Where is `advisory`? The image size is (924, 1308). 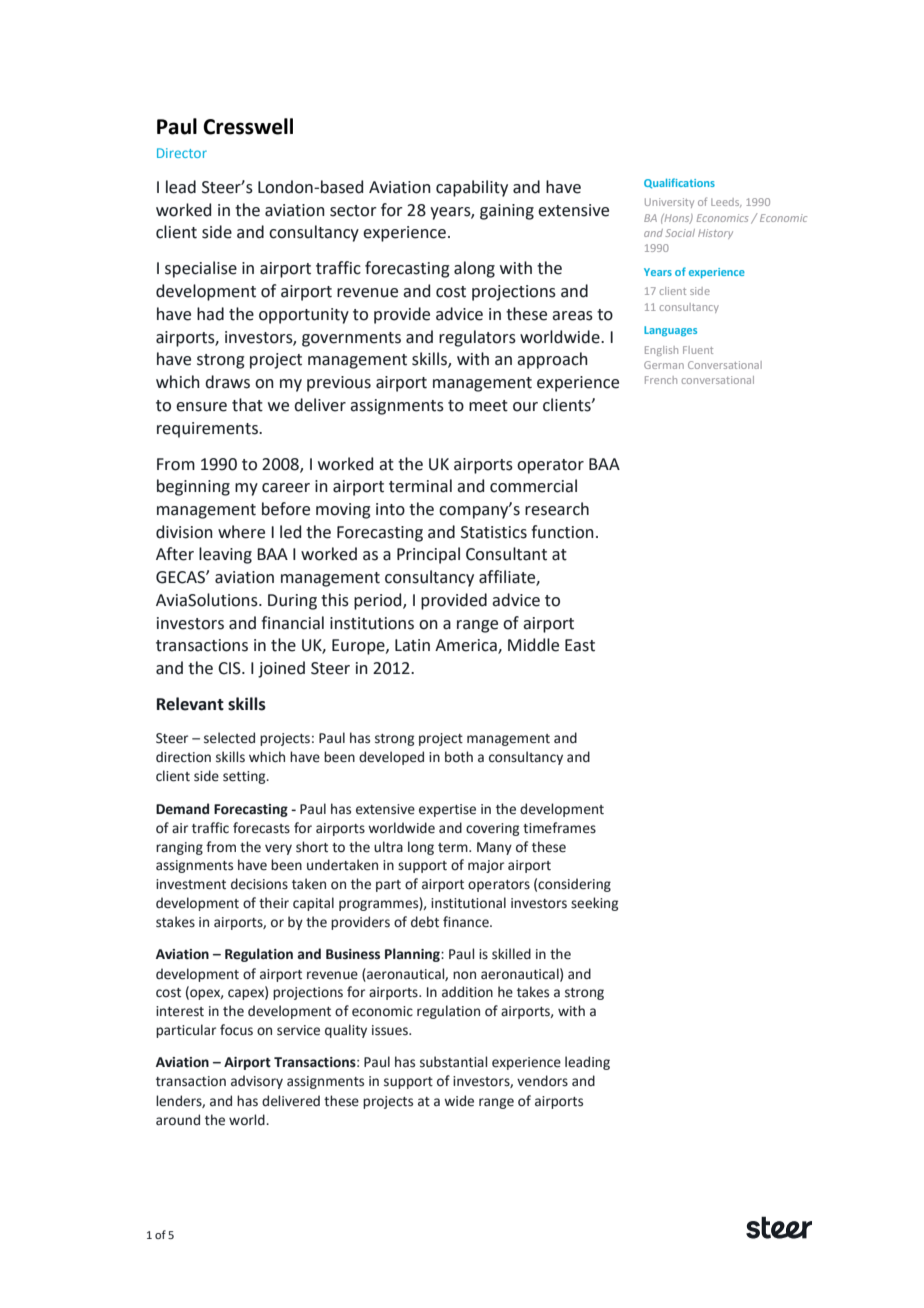 advisory is located at coordinates (257, 1082).
